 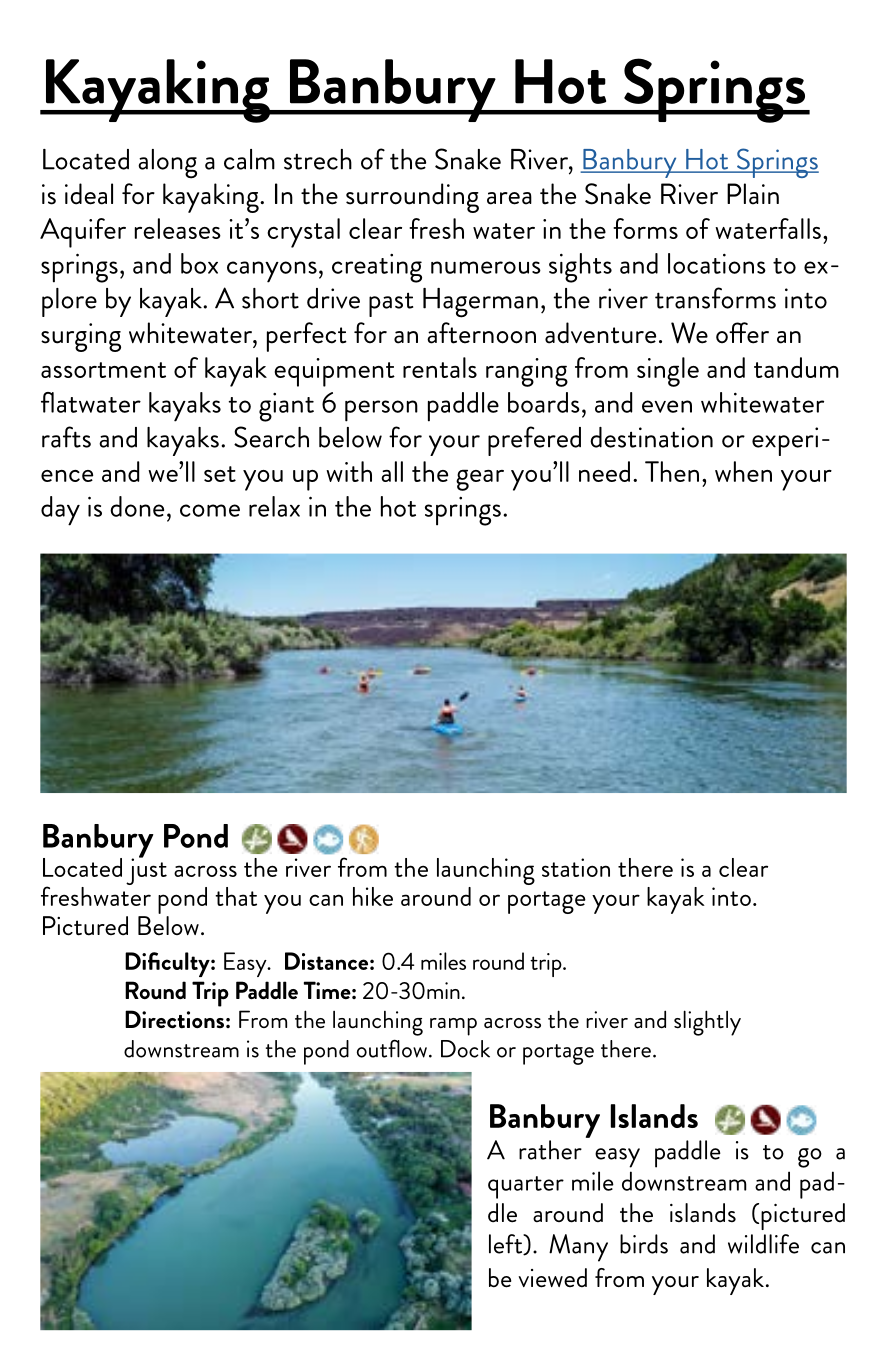 I want to click on done, so click(x=137, y=506).
